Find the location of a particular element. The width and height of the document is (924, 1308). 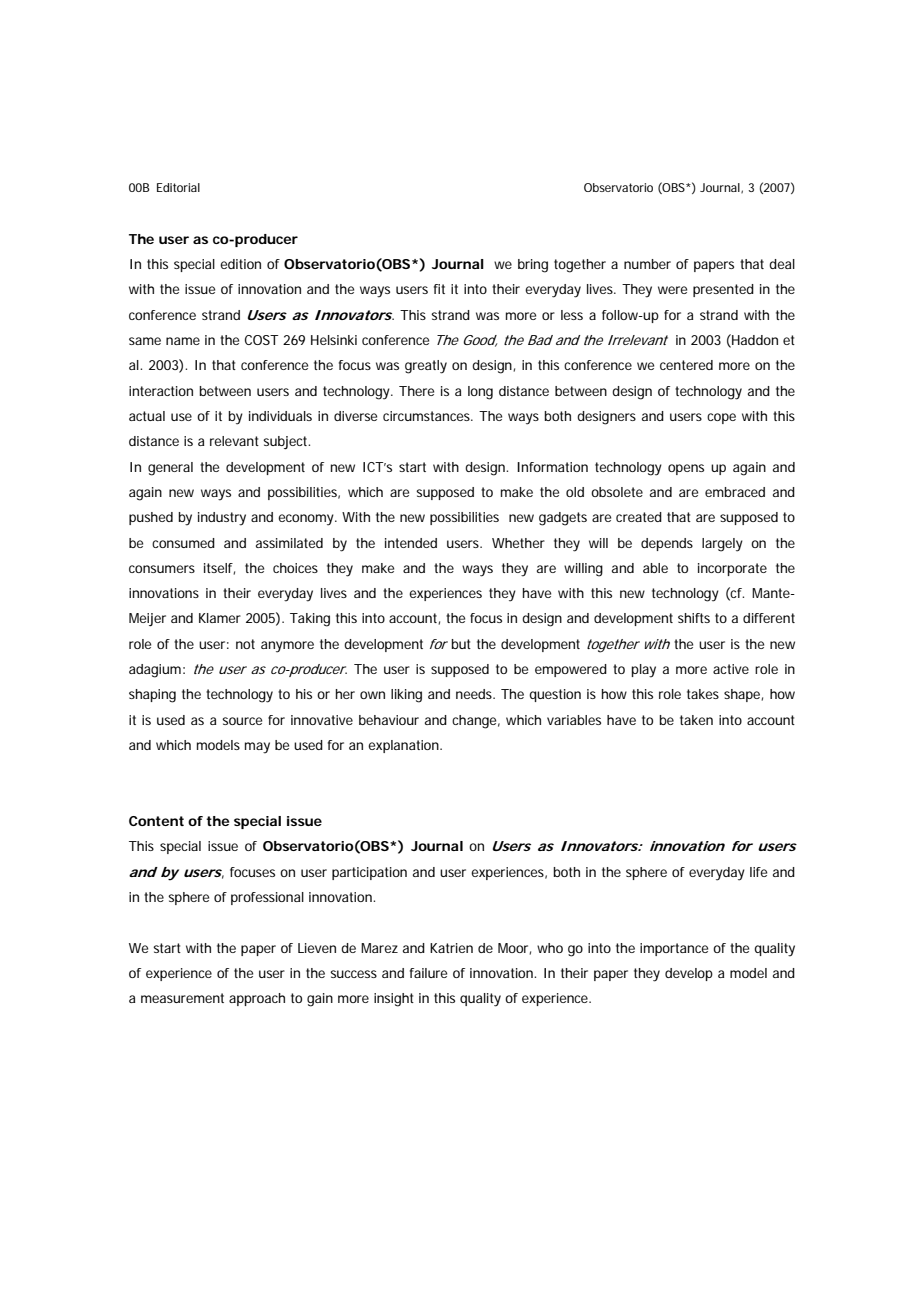

change is located at coordinates (474, 722).
